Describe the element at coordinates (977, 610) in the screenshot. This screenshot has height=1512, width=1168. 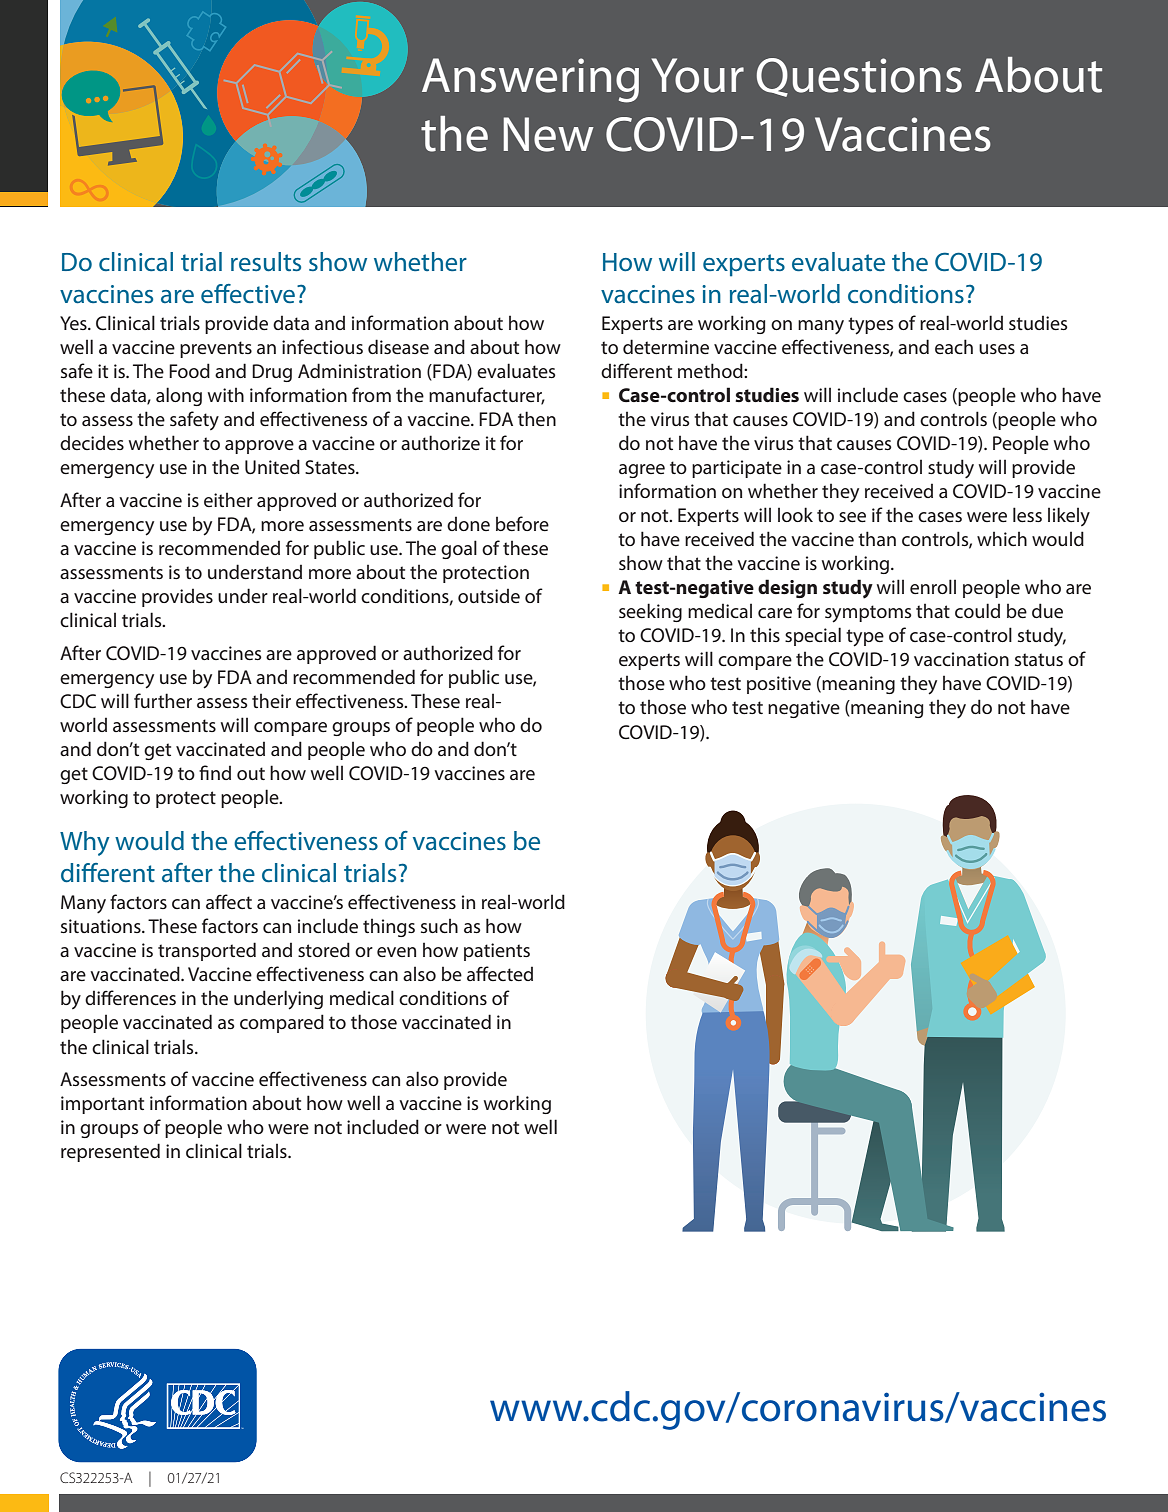
I see `could` at that location.
